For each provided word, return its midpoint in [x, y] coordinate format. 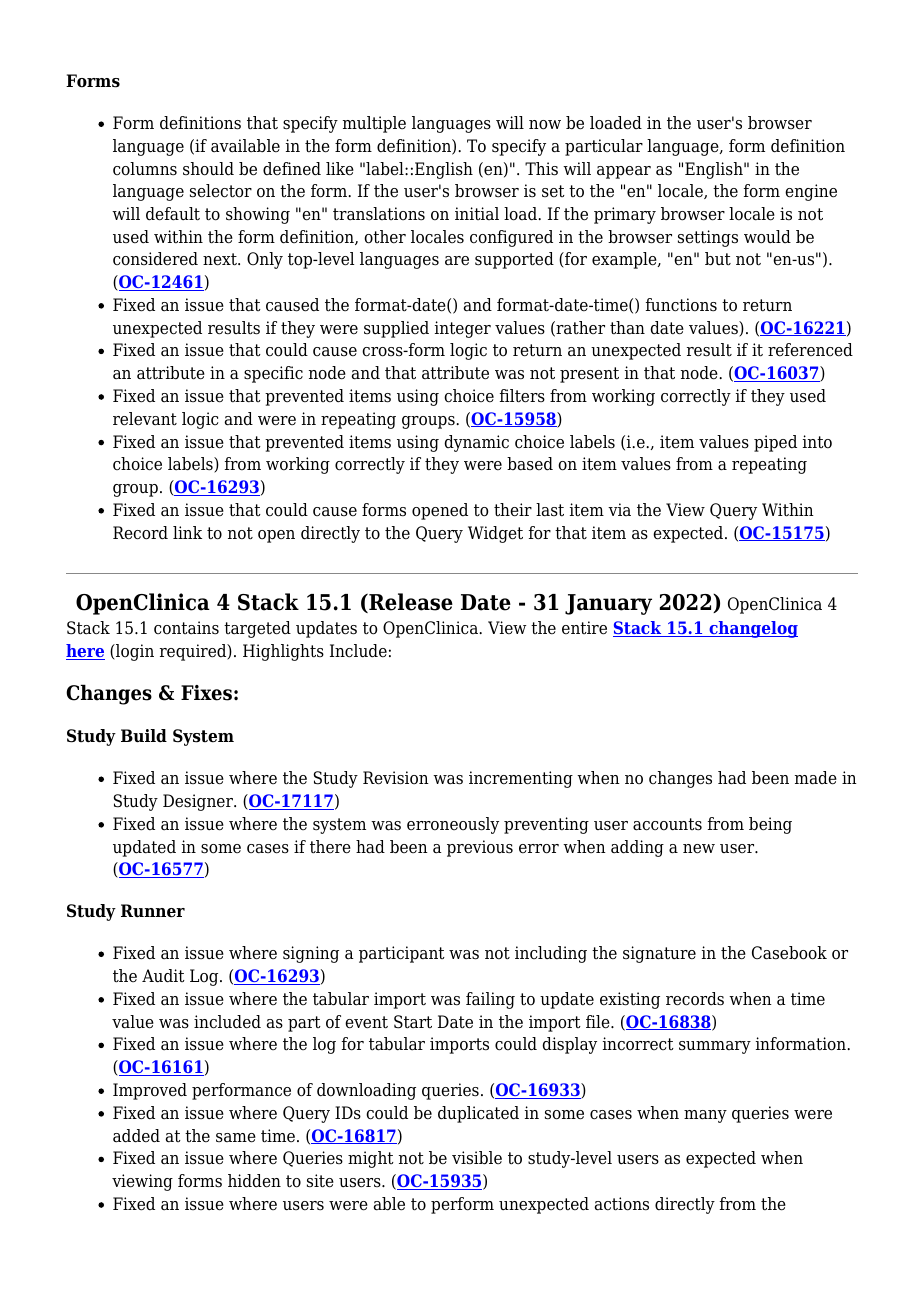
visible [477, 1158]
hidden [254, 1181]
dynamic [476, 443]
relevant [145, 419]
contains [186, 628]
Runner [153, 911]
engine [811, 192]
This [541, 169]
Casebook [789, 953]
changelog [752, 629]
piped [775, 443]
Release [410, 603]
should [208, 169]
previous [480, 848]
